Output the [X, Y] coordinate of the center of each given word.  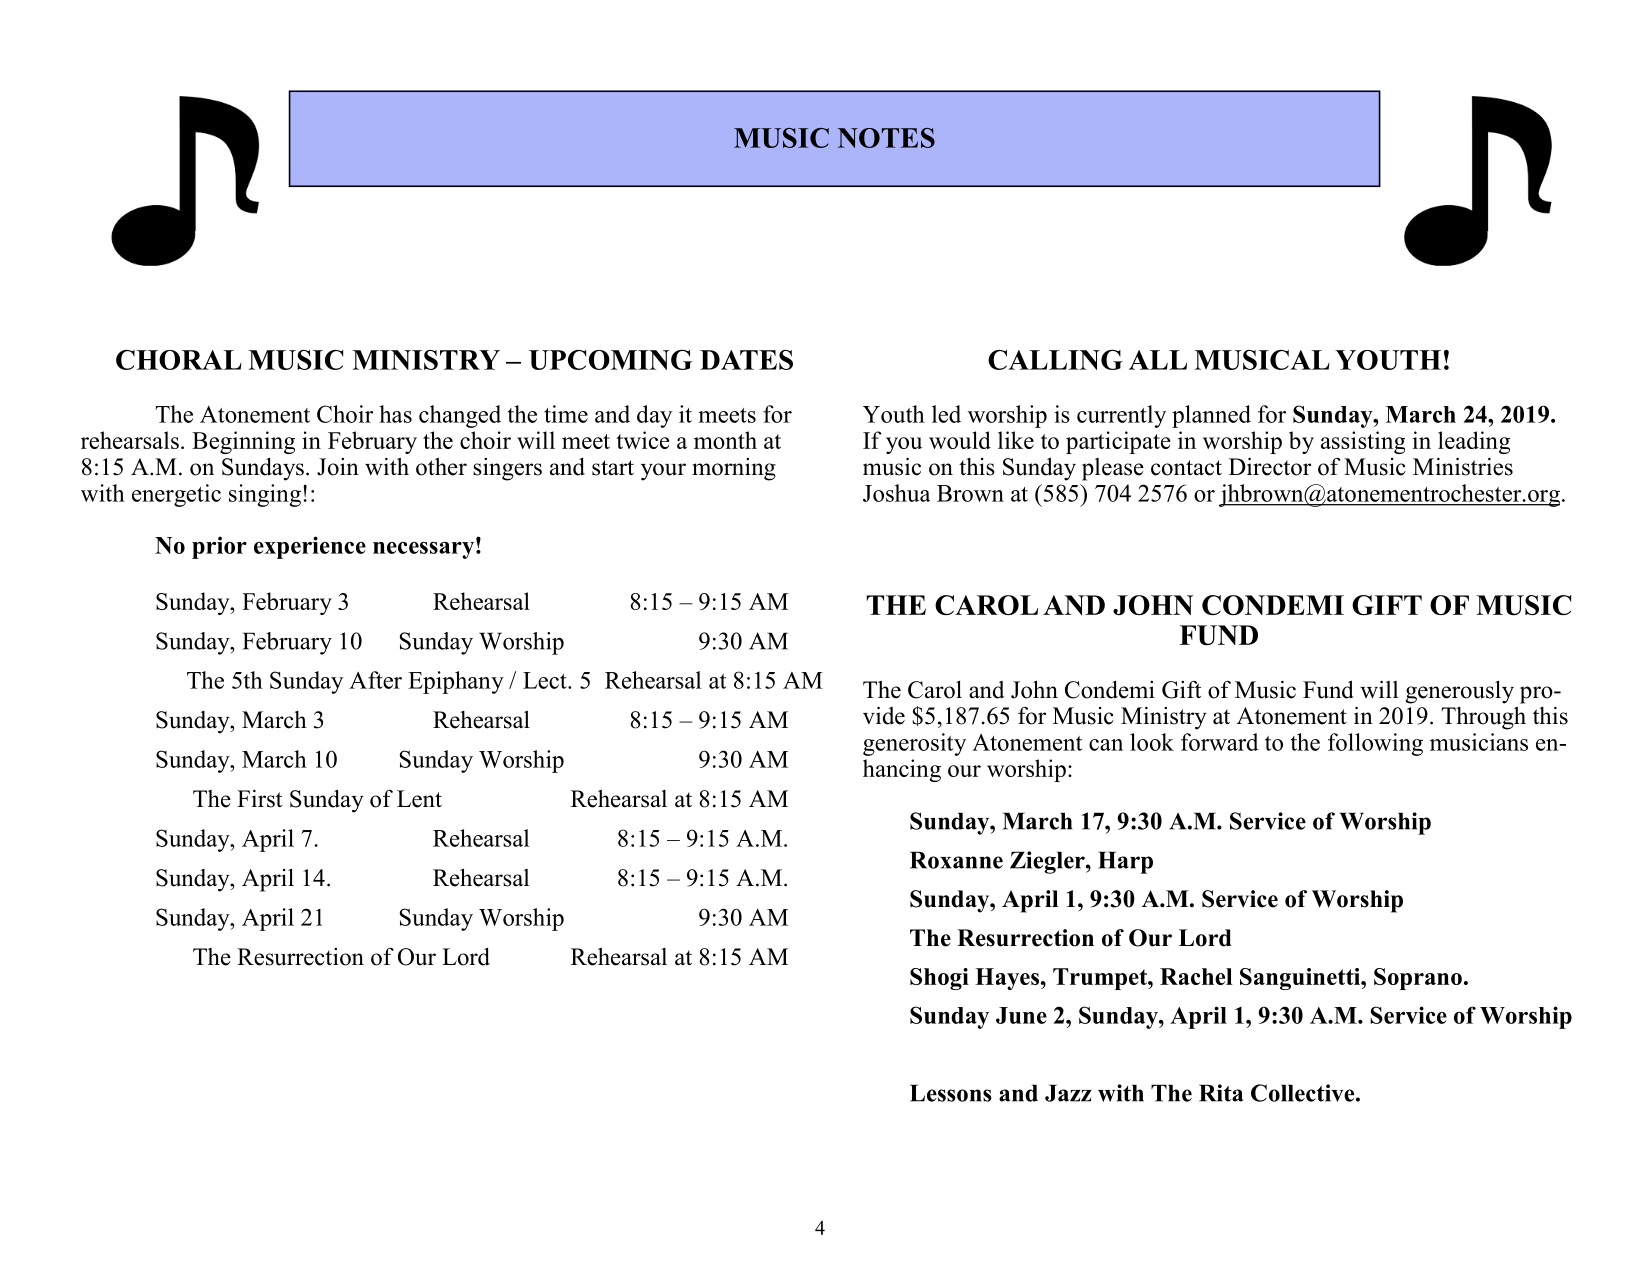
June [1021, 1015]
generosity [914, 744]
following [1375, 744]
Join [338, 467]
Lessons [951, 1093]
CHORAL [179, 360]
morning [734, 469]
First [259, 799]
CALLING [1055, 360]
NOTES [886, 138]
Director [1270, 466]
